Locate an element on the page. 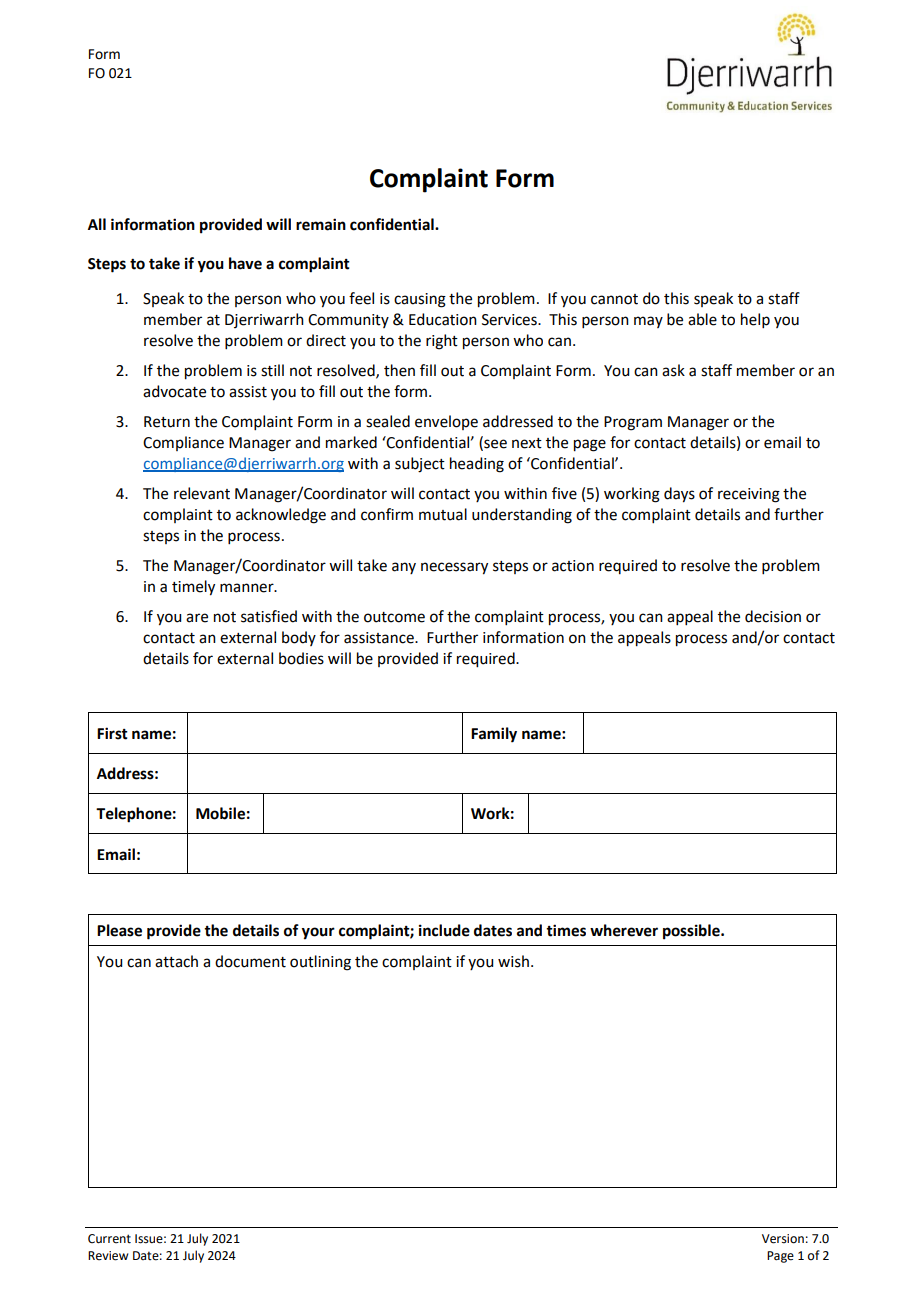 Image resolution: width=924 pixels, height=1308 pixels. possible is located at coordinates (692, 932).
